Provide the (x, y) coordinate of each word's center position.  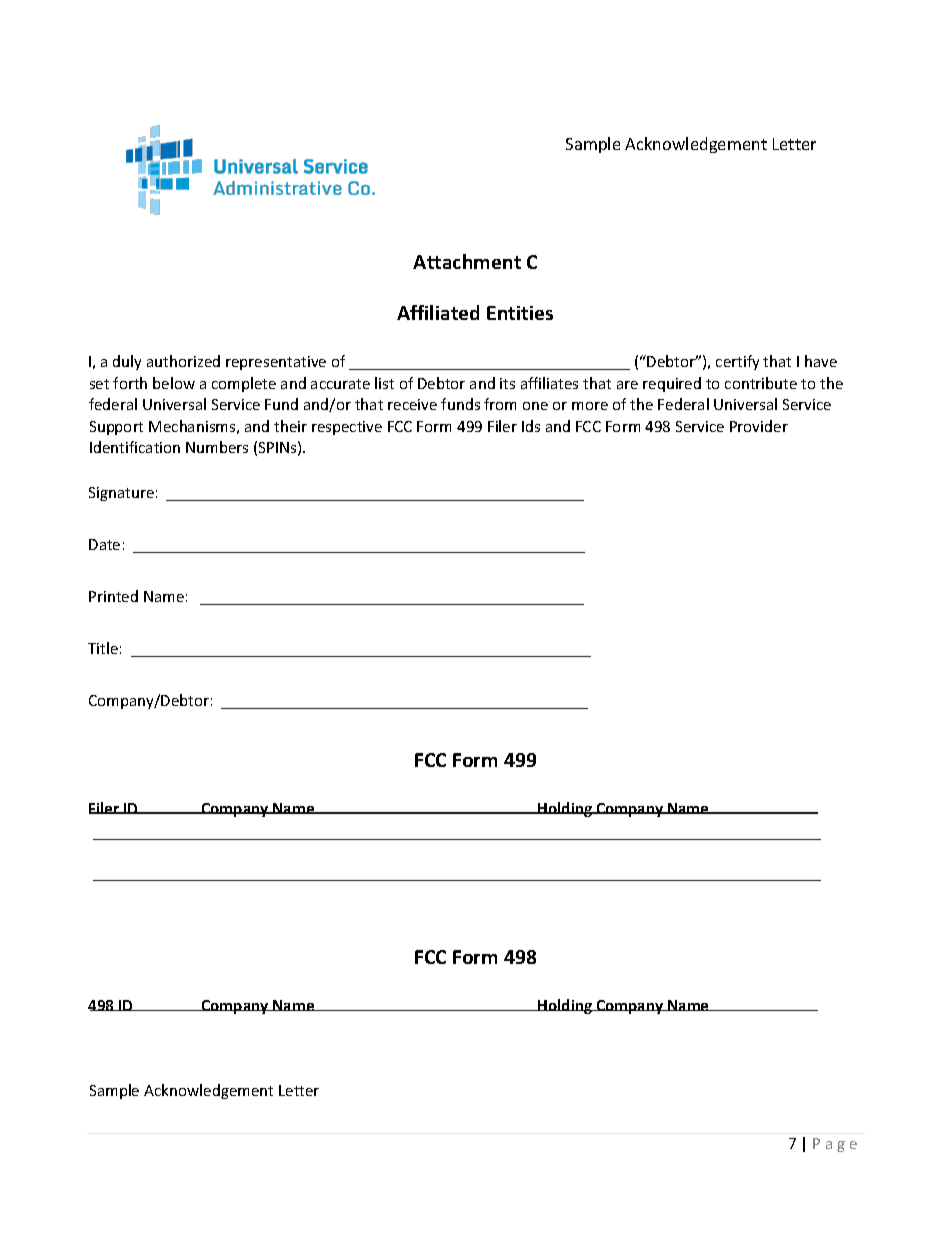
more (590, 406)
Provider (759, 426)
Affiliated (438, 312)
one (535, 406)
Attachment (467, 261)
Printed (113, 596)
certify (737, 362)
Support (116, 428)
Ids (531, 426)
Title (103, 648)
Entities (520, 313)
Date (104, 544)
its (507, 383)
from (500, 404)
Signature (121, 494)
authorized (183, 361)
